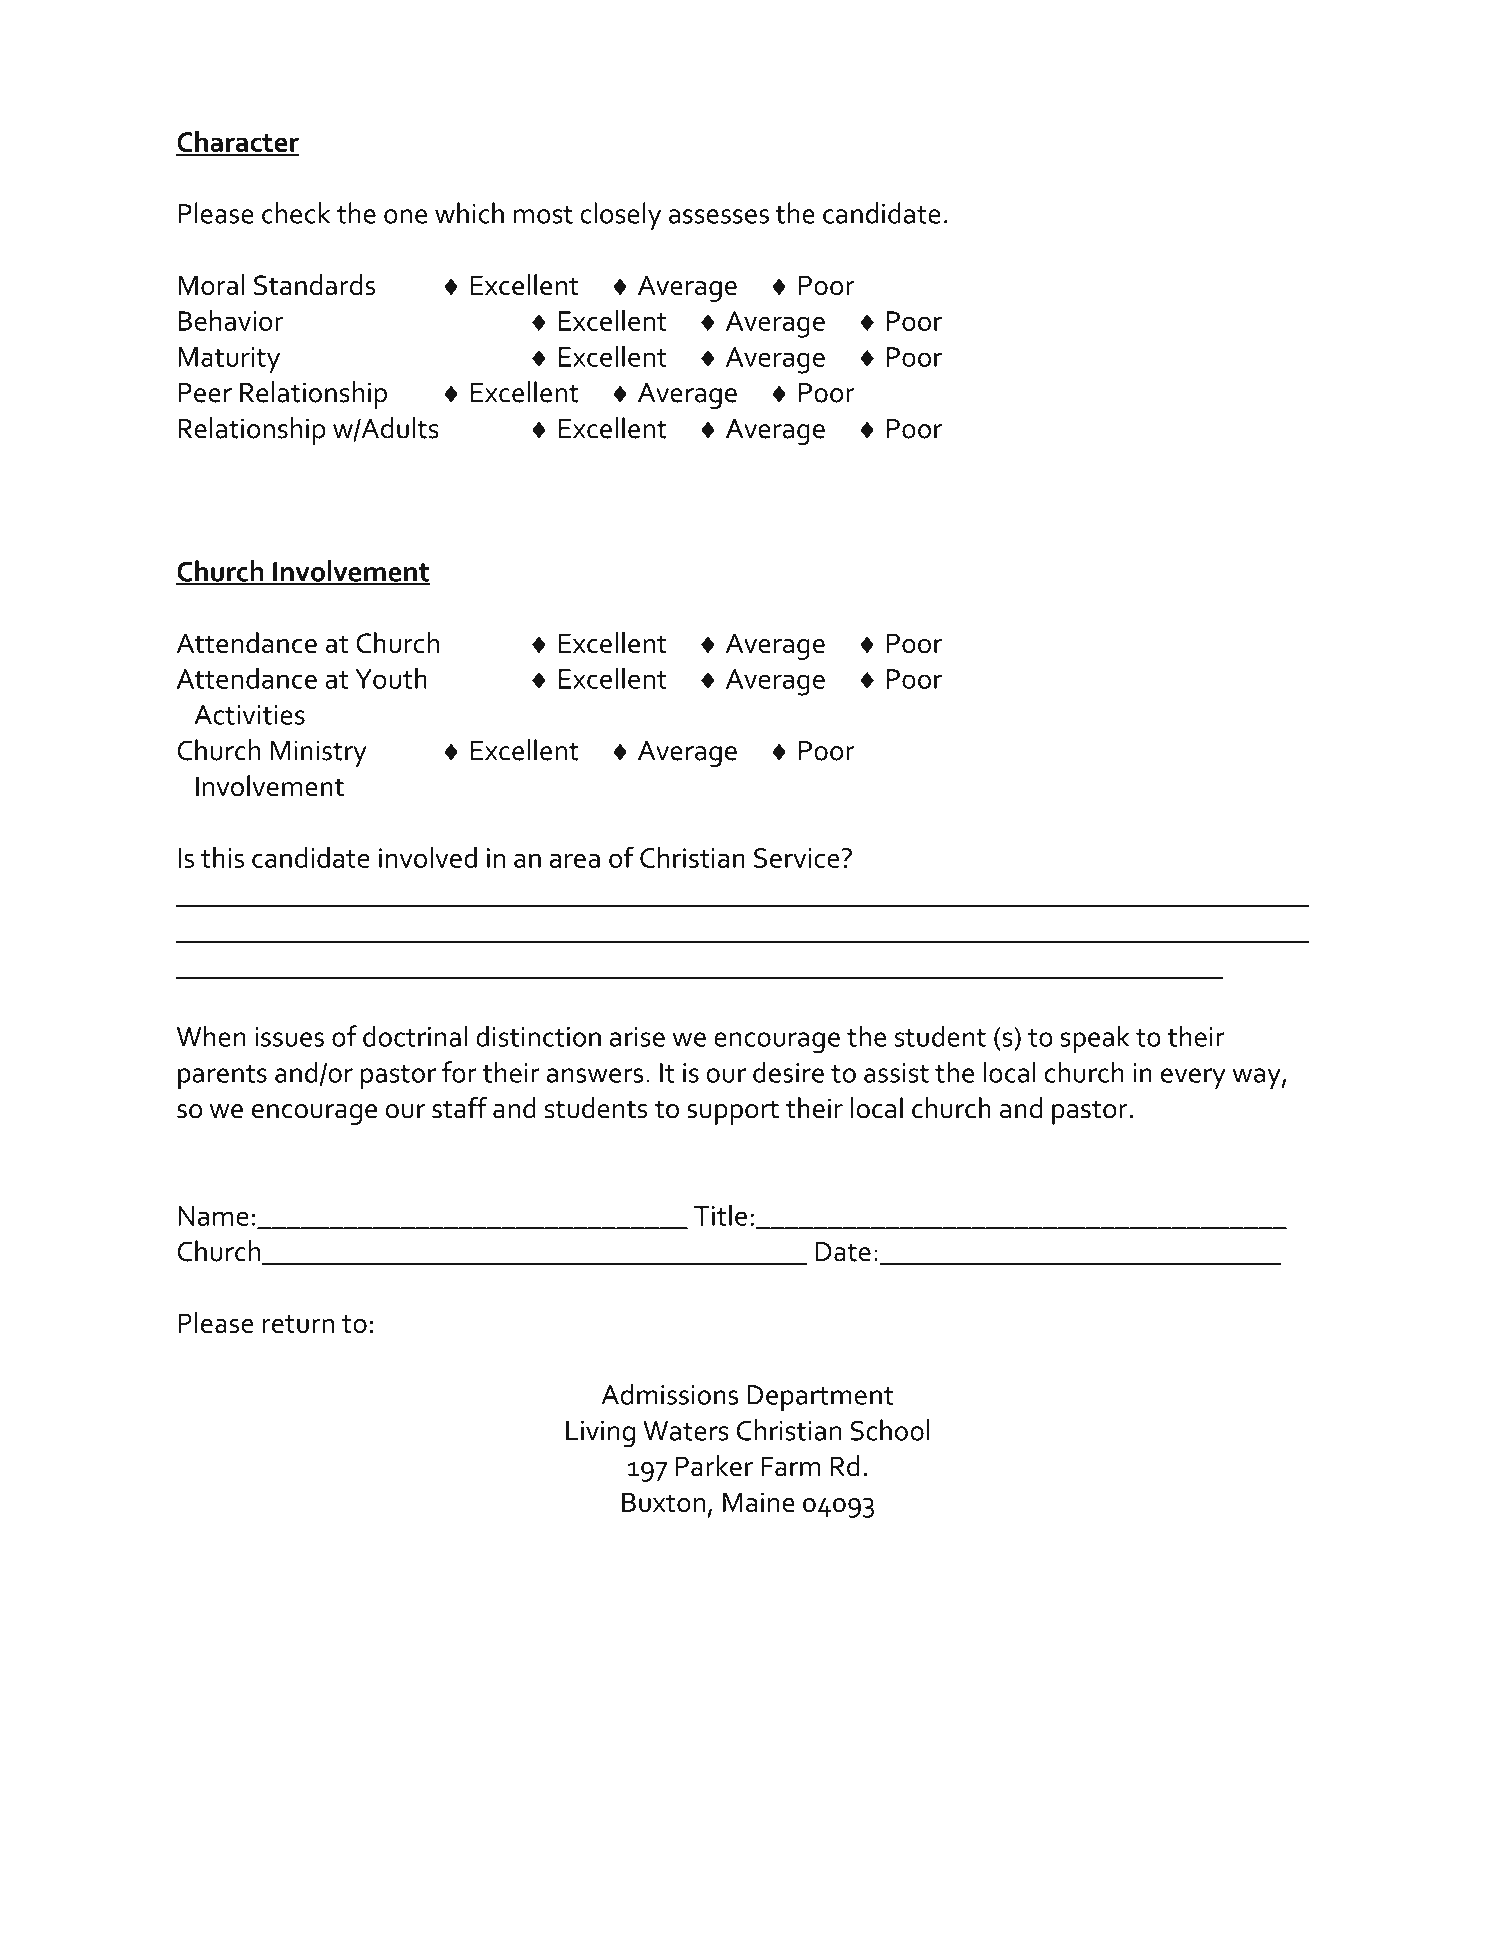  Describe the element at coordinates (296, 213) in the screenshot. I see `check` at that location.
